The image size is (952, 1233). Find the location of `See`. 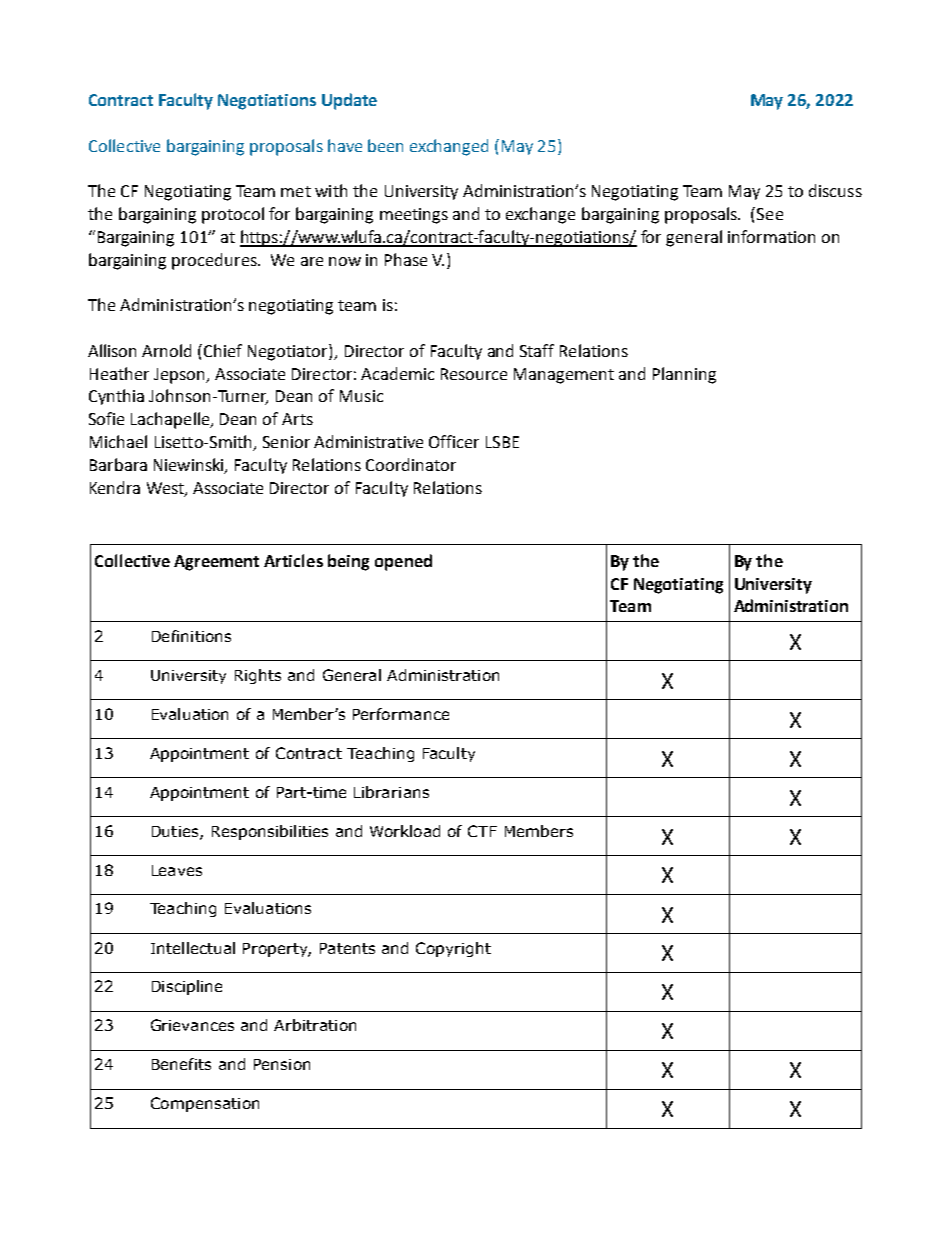

See is located at coordinates (770, 214).
